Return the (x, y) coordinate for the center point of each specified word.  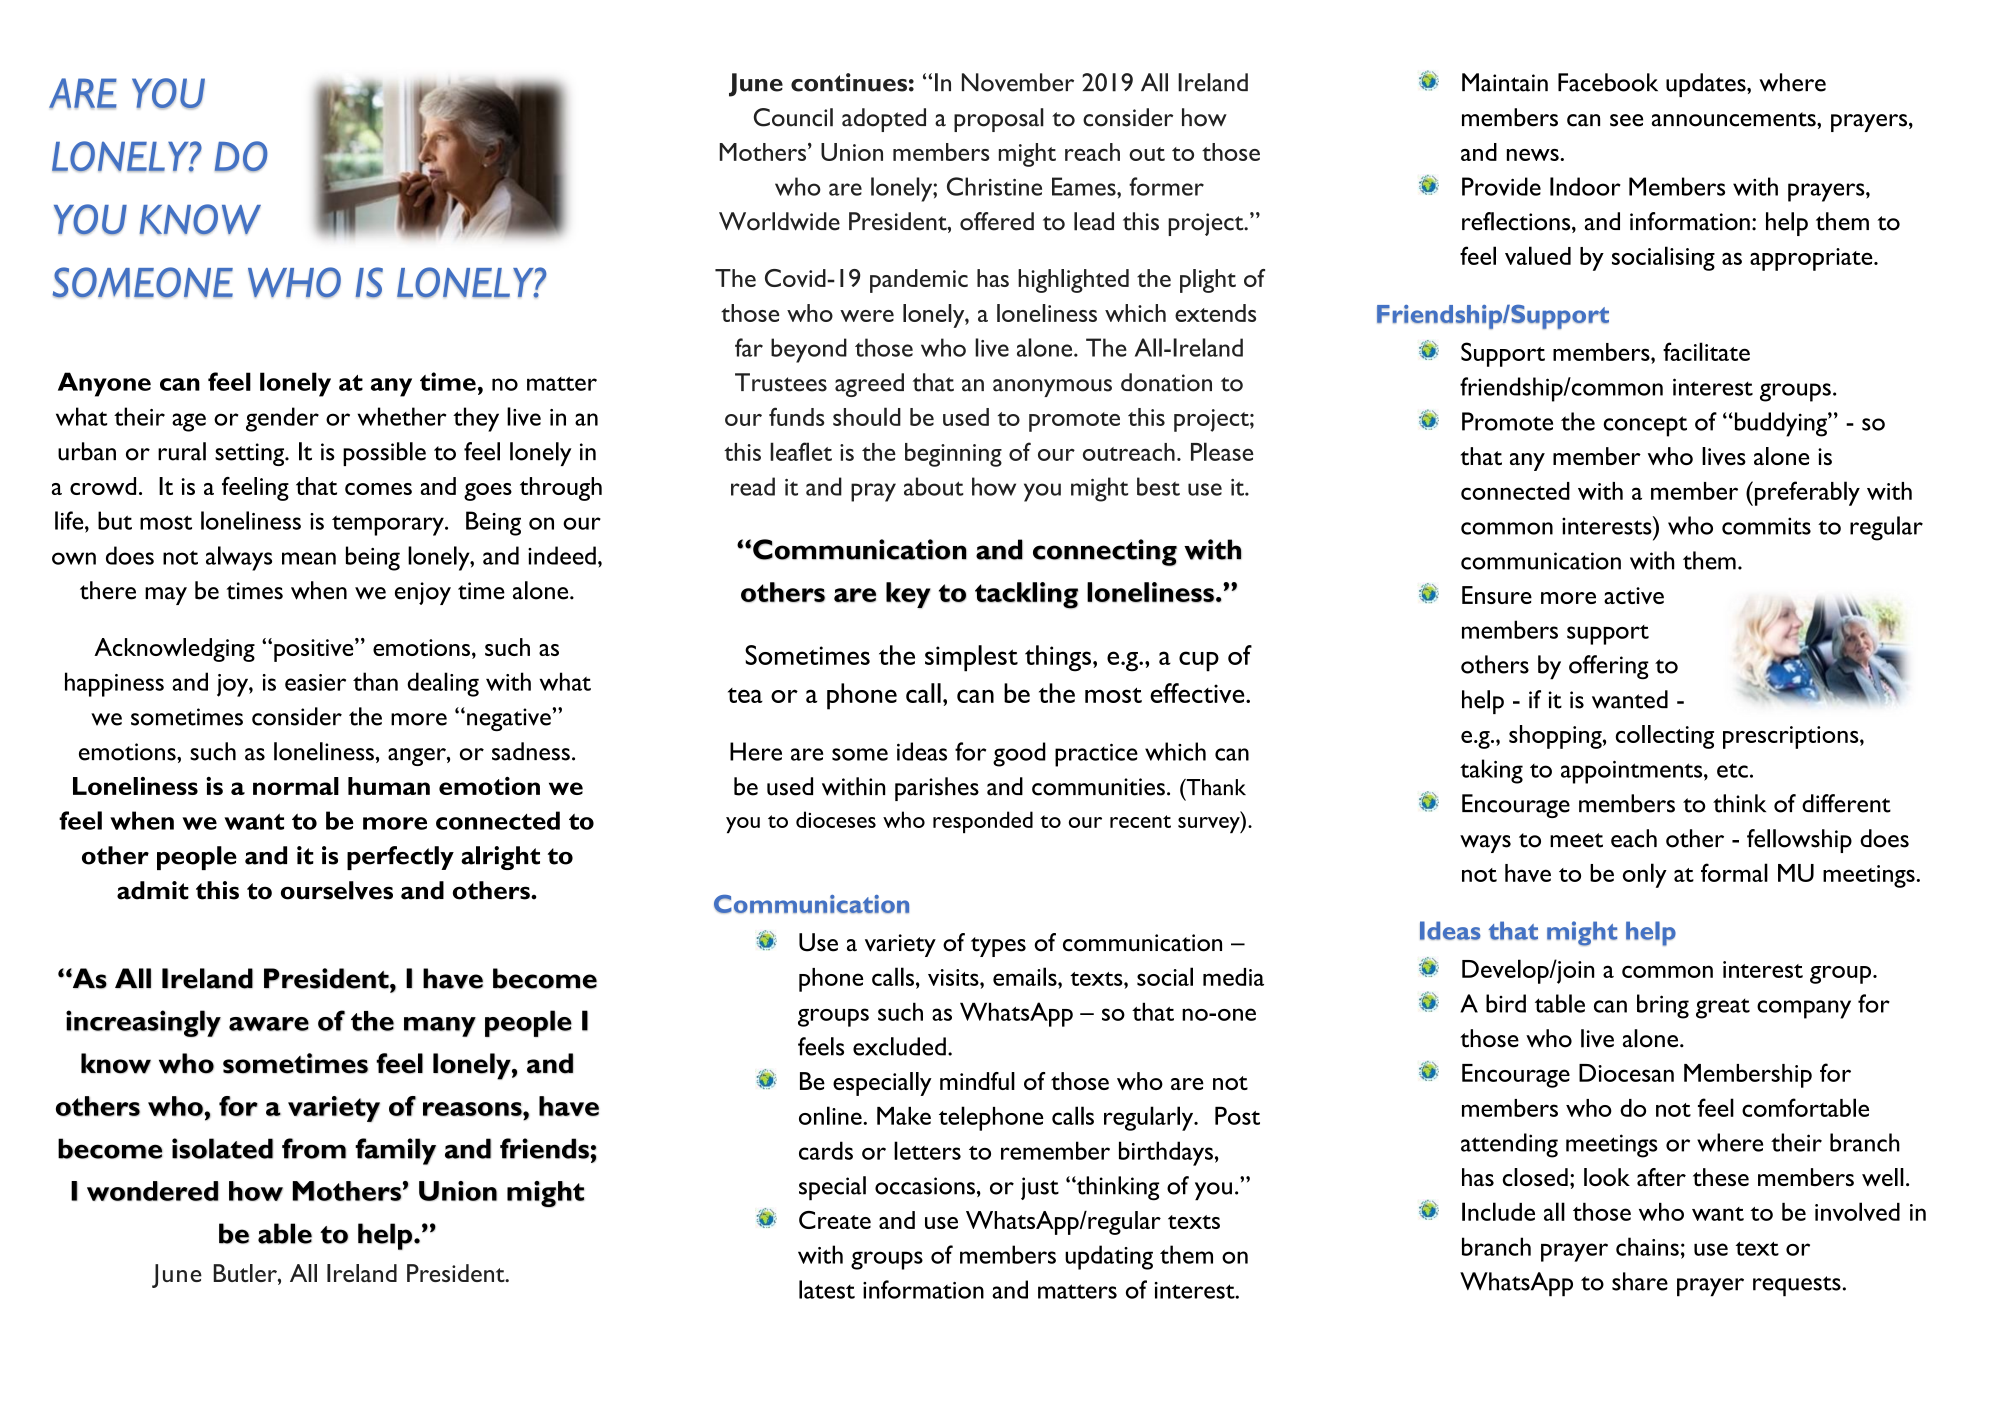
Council (793, 117)
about (934, 486)
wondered (153, 1191)
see (1626, 120)
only (1645, 875)
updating (1109, 1257)
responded (983, 822)
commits (1766, 526)
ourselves (337, 890)
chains (1647, 1246)
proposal (999, 120)
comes (378, 489)
